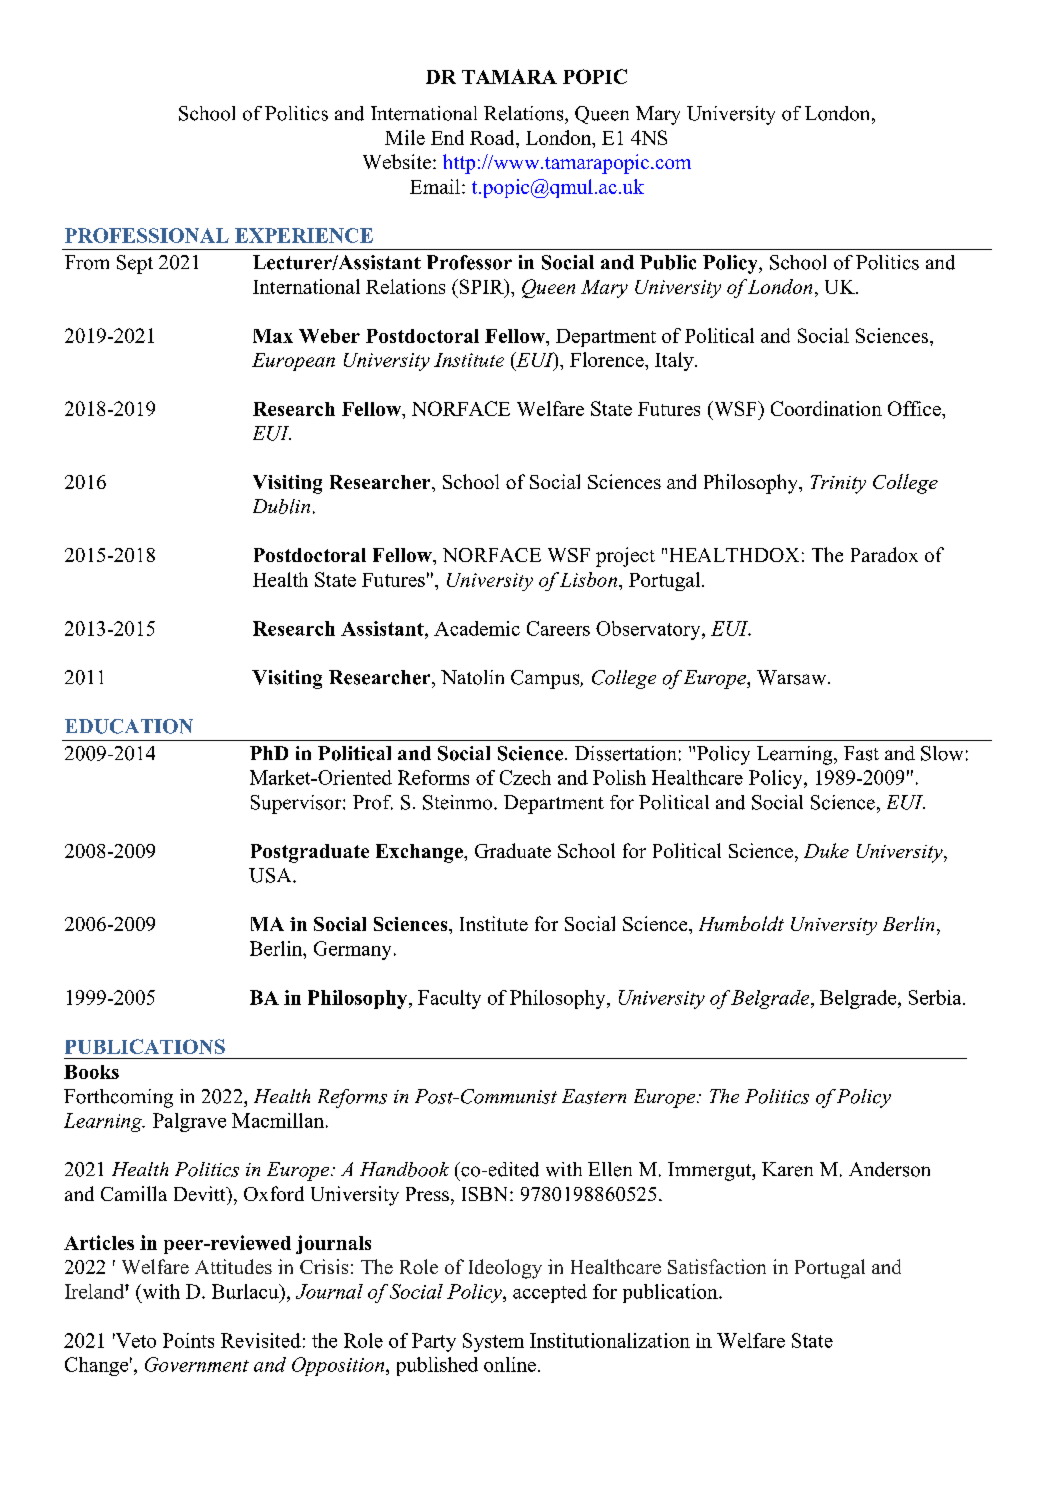 The image size is (1053, 1489). What do you see at coordinates (793, 677) in the document?
I see `Warsaw` at bounding box center [793, 677].
